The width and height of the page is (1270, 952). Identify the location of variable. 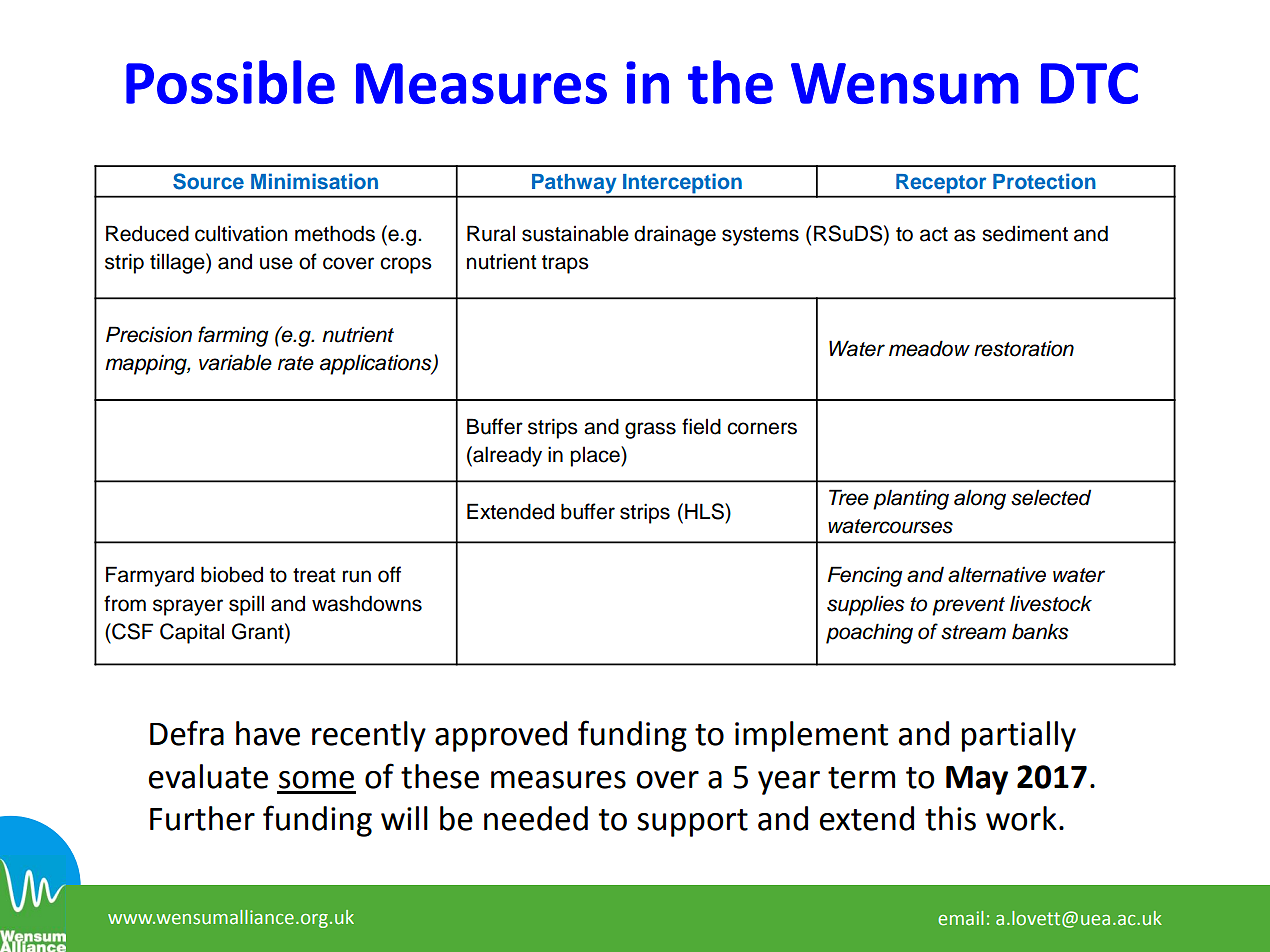
(235, 362).
